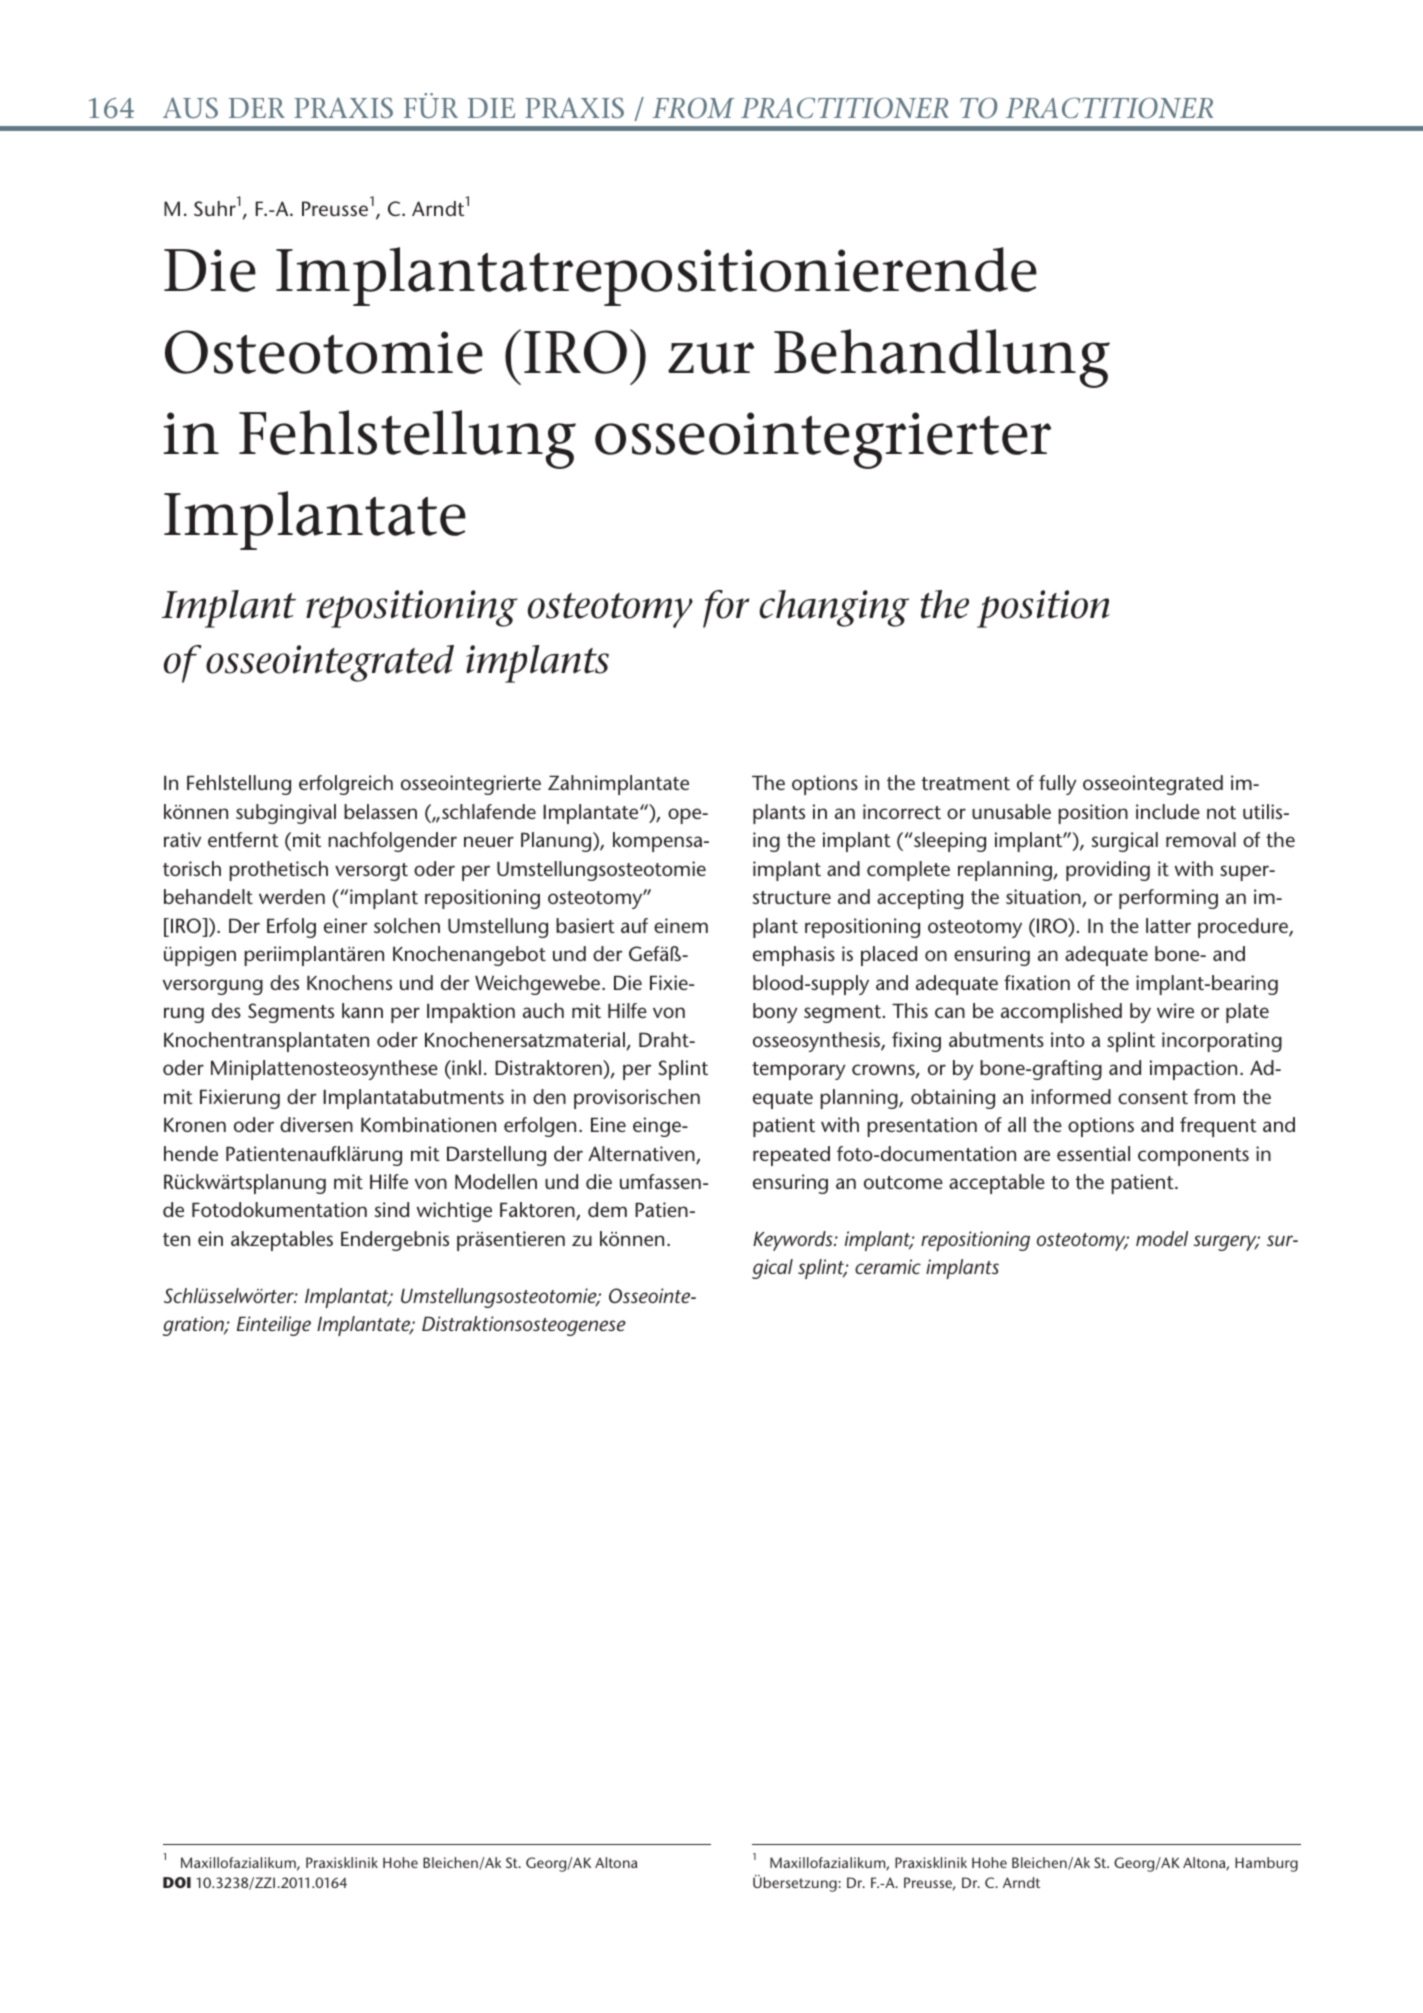  Describe the element at coordinates (190, 107) in the image. I see `AUS` at that location.
